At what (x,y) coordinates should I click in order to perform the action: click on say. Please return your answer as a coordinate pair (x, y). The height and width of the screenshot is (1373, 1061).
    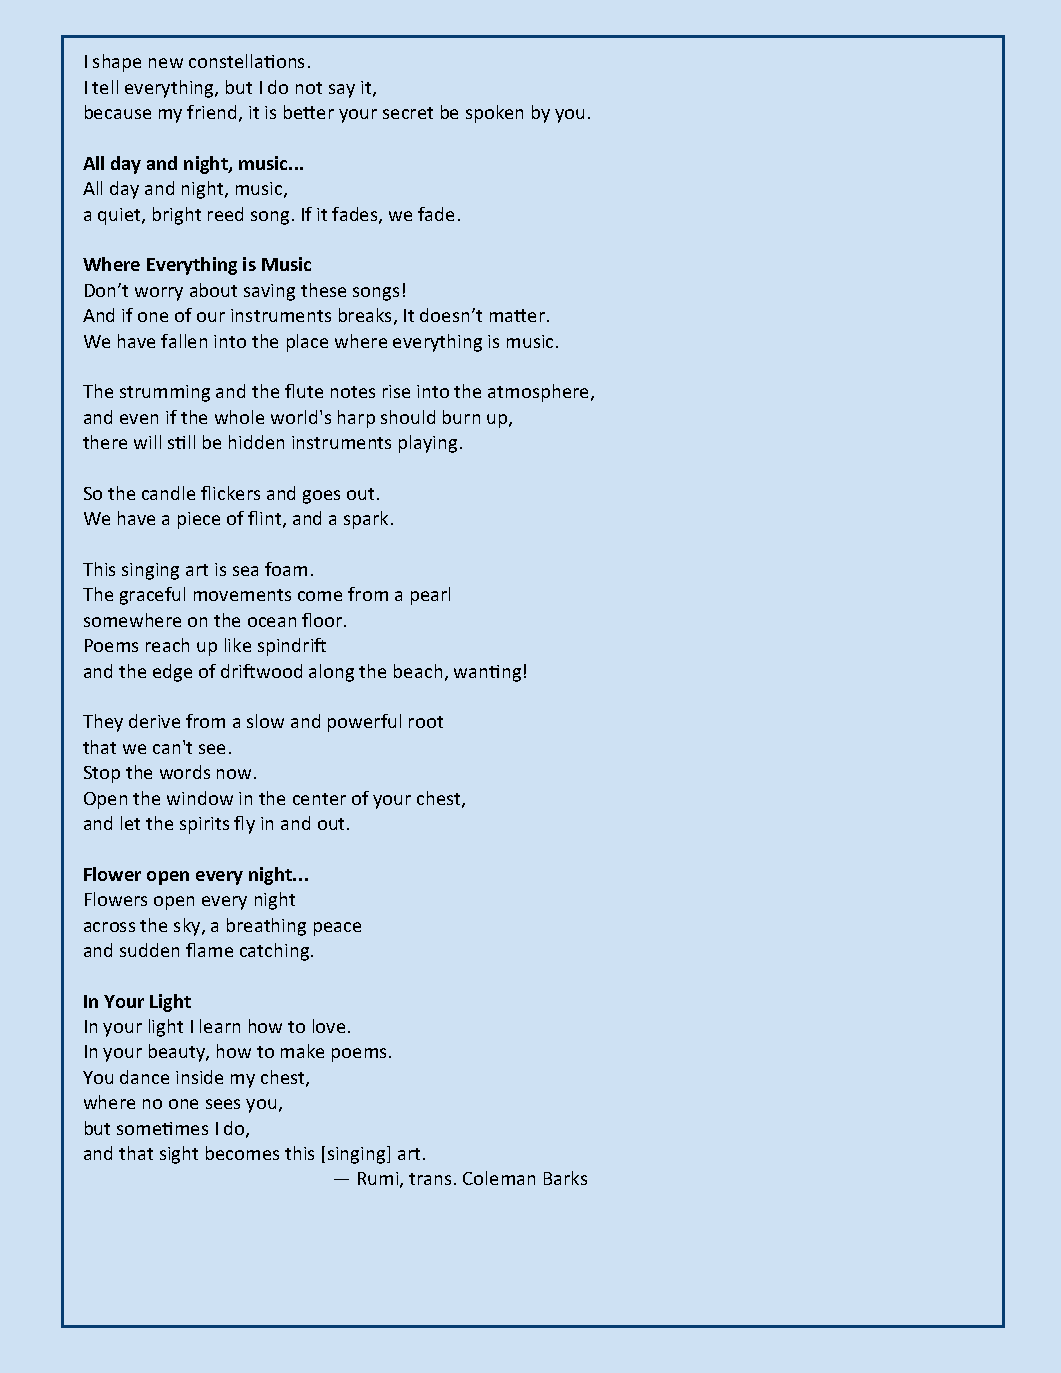
    Looking at the image, I should click on (342, 91).
